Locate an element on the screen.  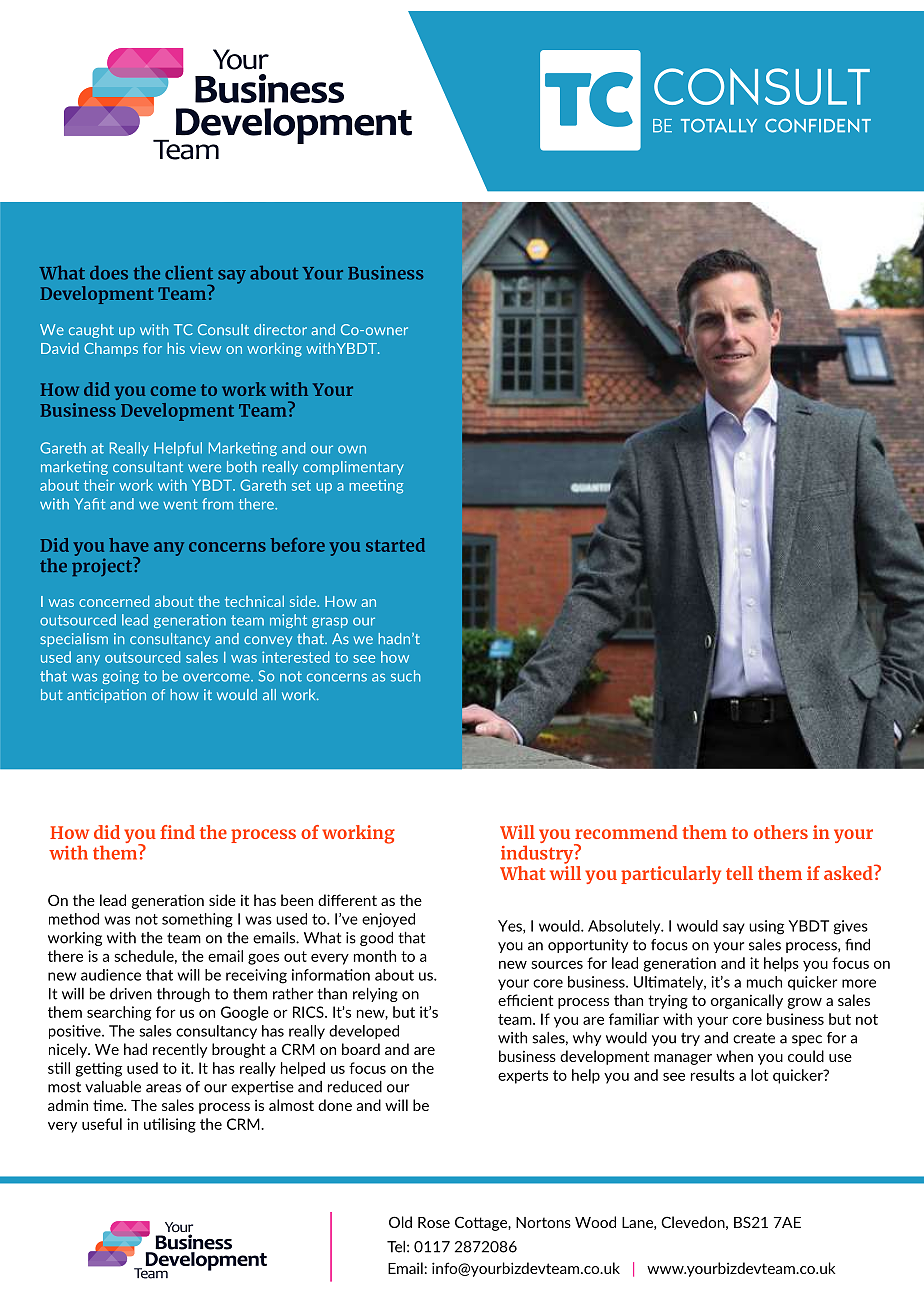
such is located at coordinates (406, 676).
